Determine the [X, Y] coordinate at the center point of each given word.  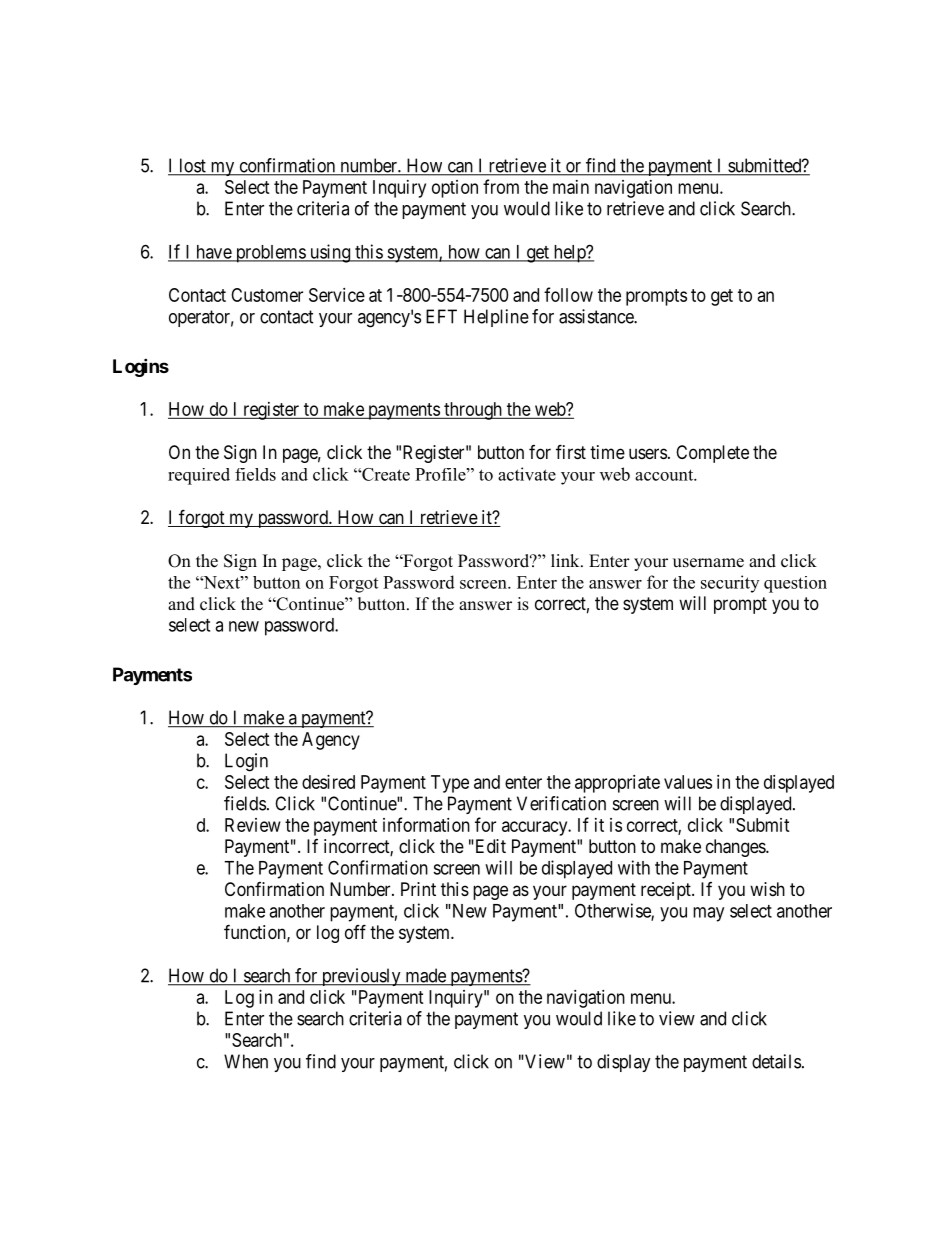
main [571, 187]
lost [192, 166]
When [246, 1061]
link [566, 560]
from [501, 186]
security [730, 584]
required [199, 476]
